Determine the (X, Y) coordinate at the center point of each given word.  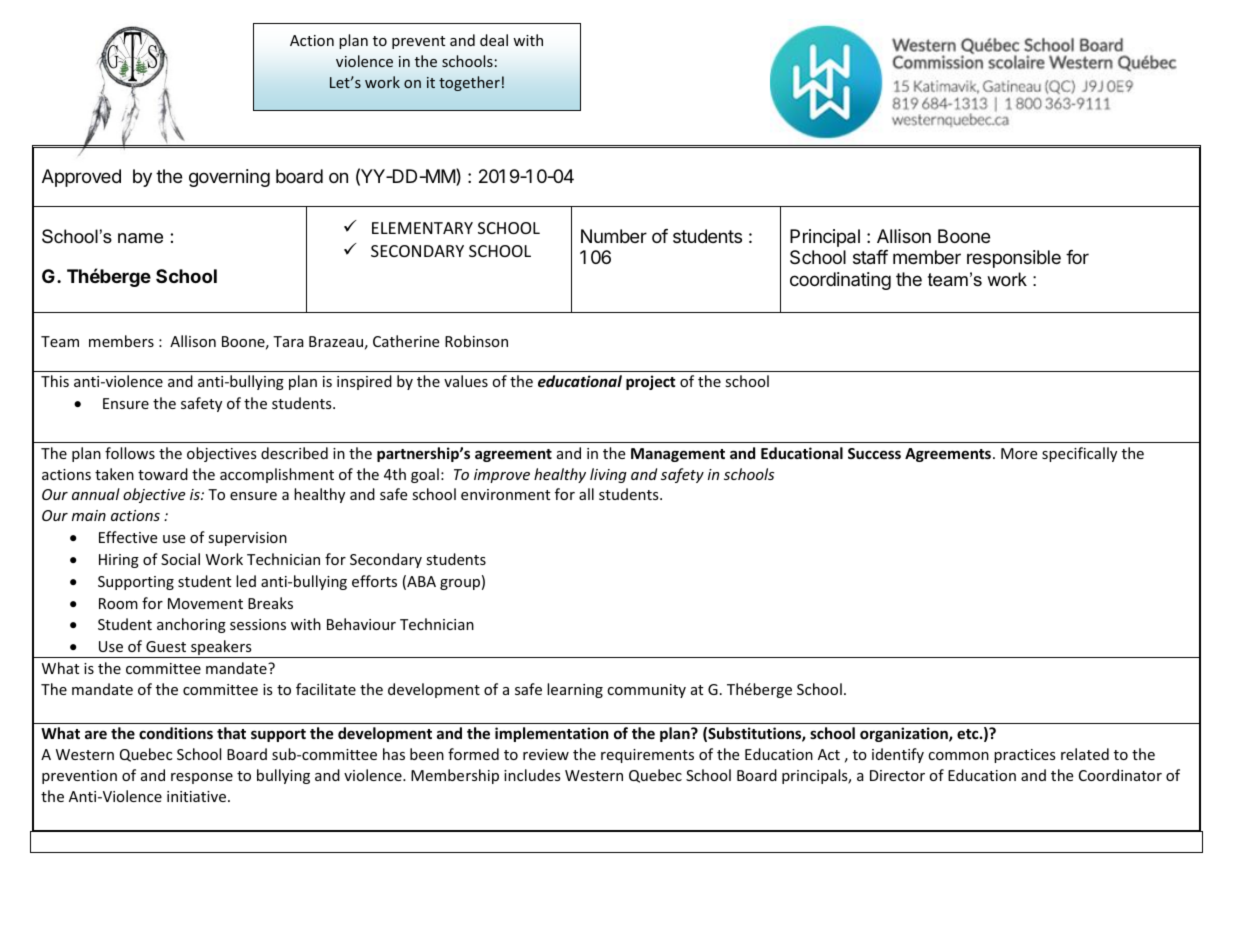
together (469, 83)
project (651, 382)
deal (494, 40)
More (1019, 453)
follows (130, 453)
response (202, 778)
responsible (1014, 259)
